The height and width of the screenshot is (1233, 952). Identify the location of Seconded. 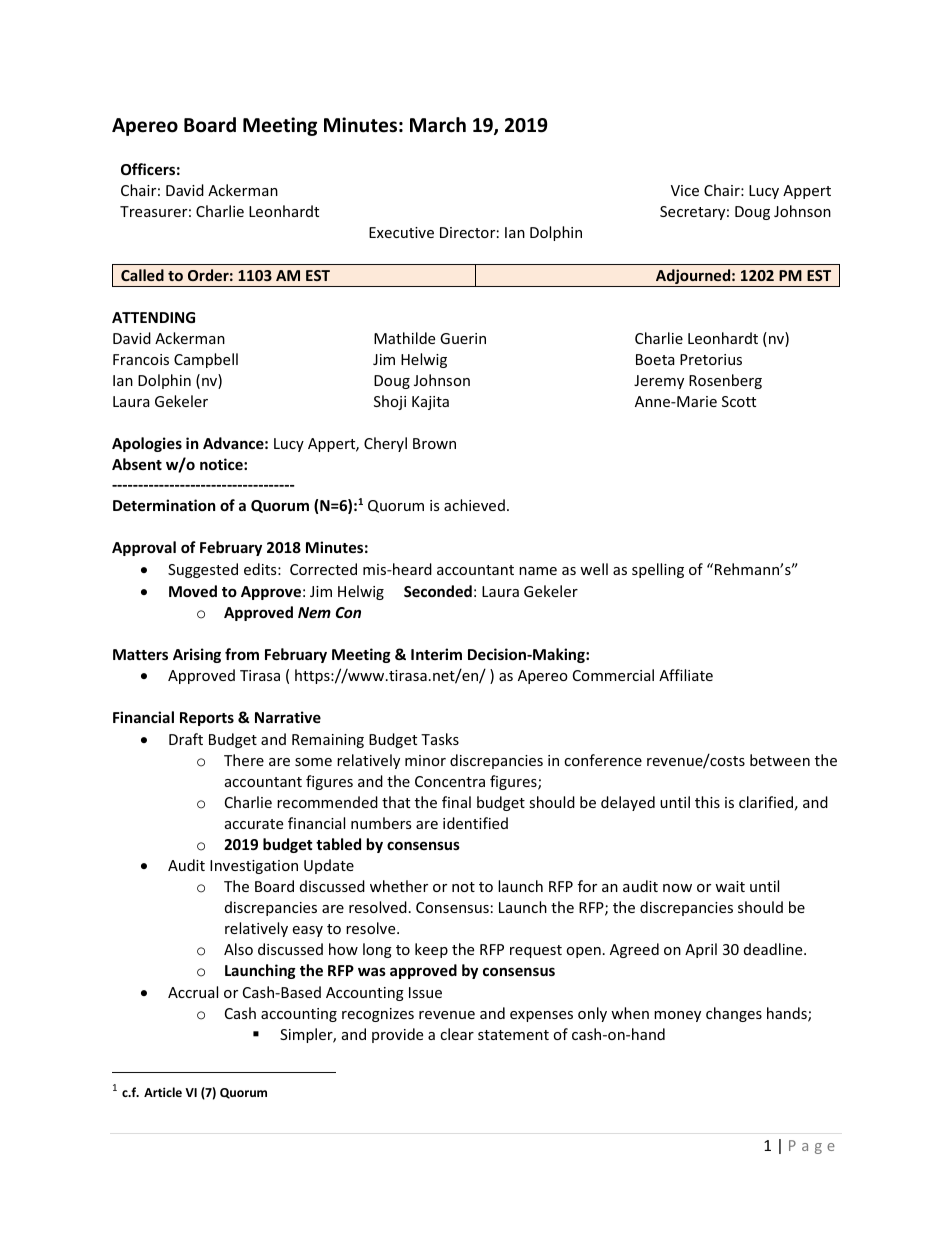
(438, 591).
